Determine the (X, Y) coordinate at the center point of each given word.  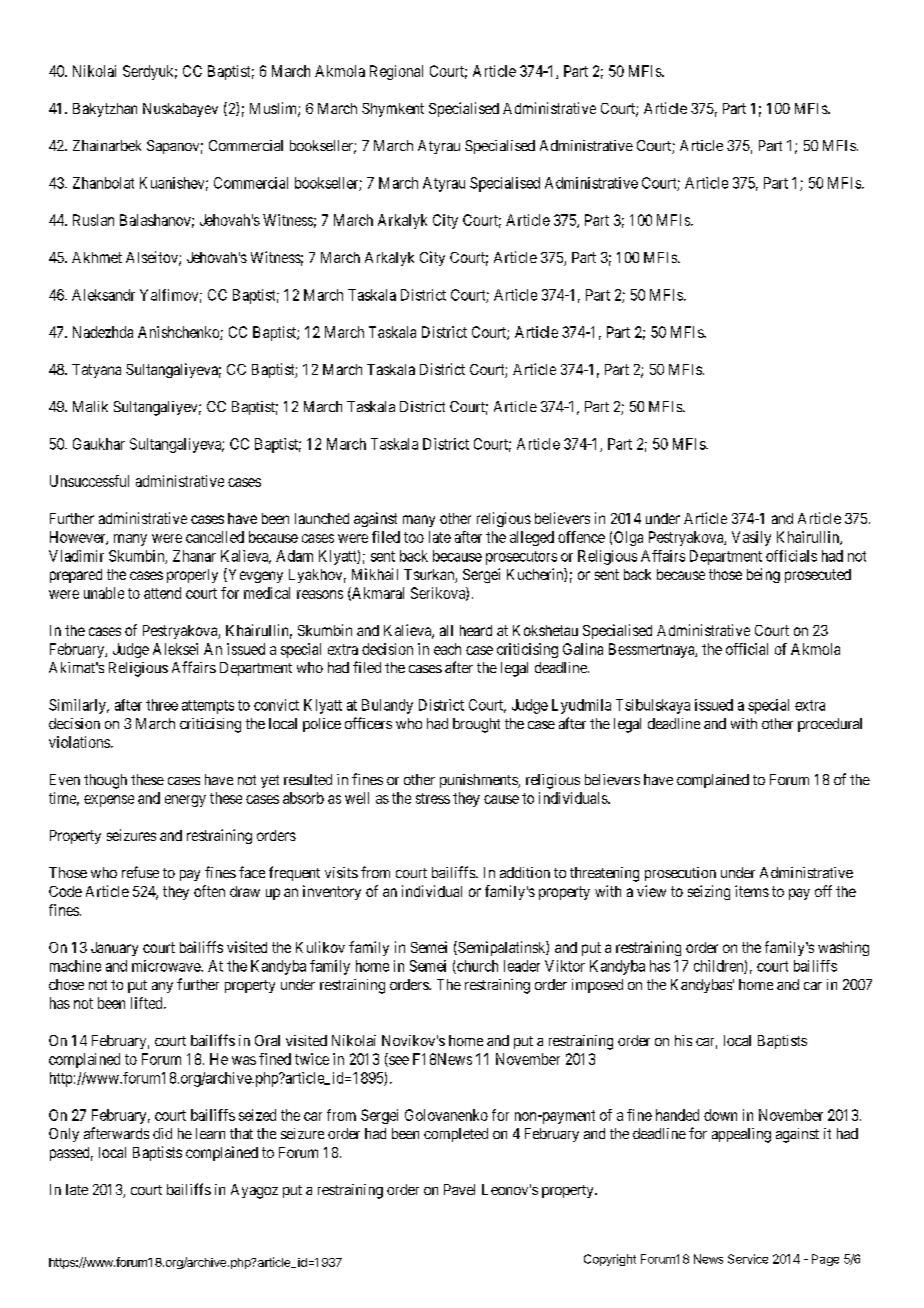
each (447, 649)
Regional (396, 72)
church (476, 967)
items (752, 891)
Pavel (459, 1189)
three (162, 705)
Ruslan (93, 220)
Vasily (751, 538)
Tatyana (96, 371)
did (162, 1133)
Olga (628, 538)
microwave (167, 966)
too (414, 537)
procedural (830, 725)
